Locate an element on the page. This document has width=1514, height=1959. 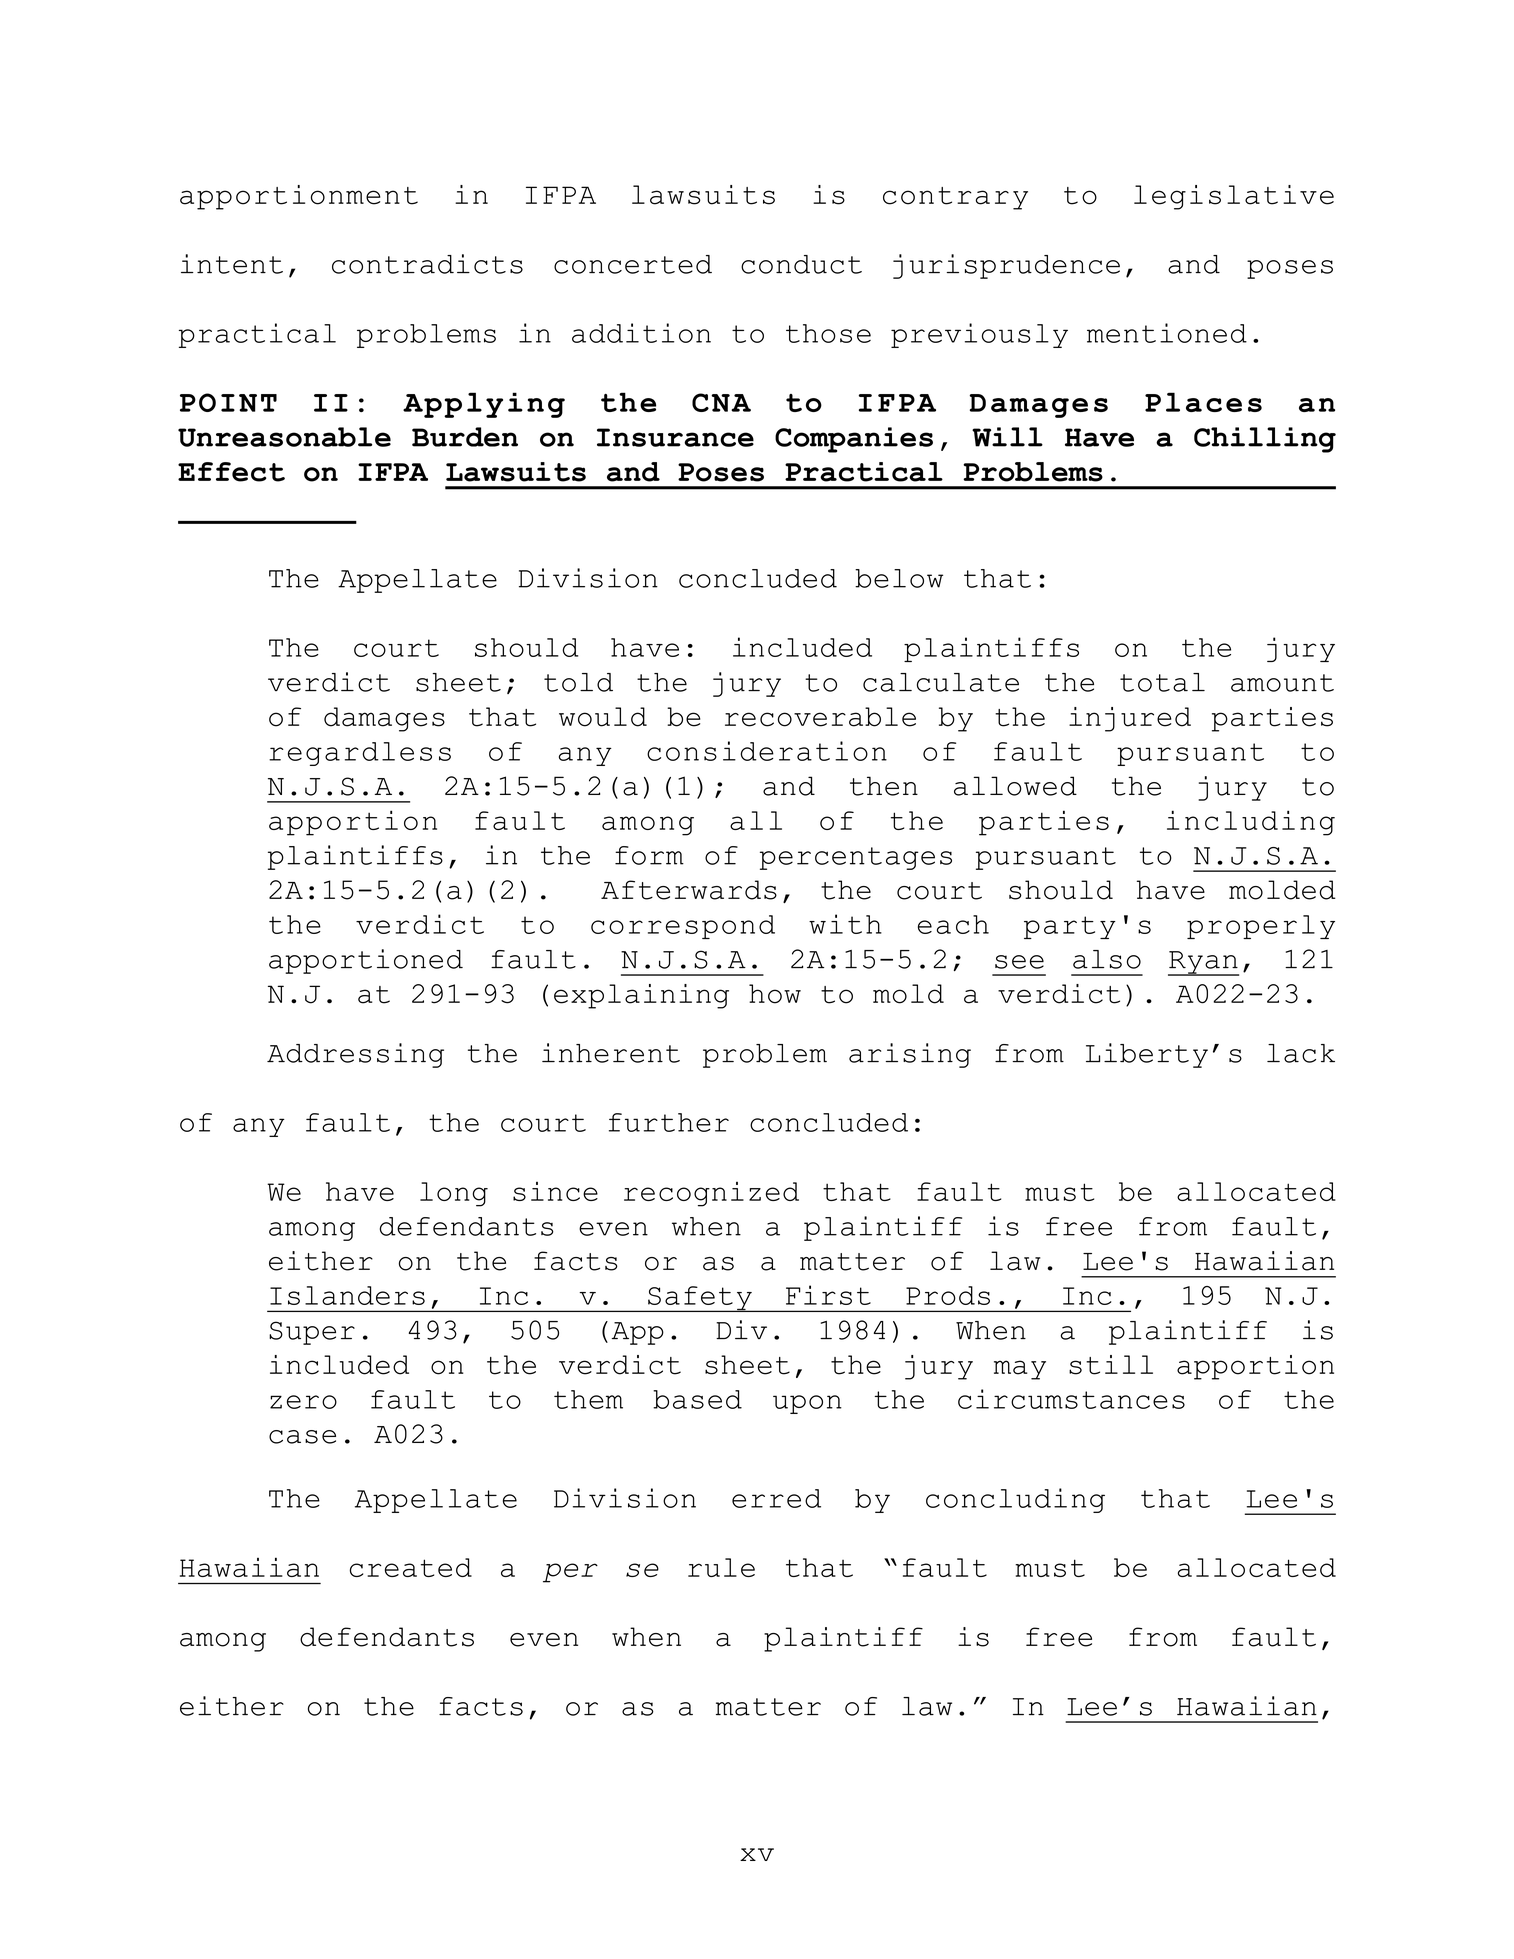
further is located at coordinates (669, 1122).
